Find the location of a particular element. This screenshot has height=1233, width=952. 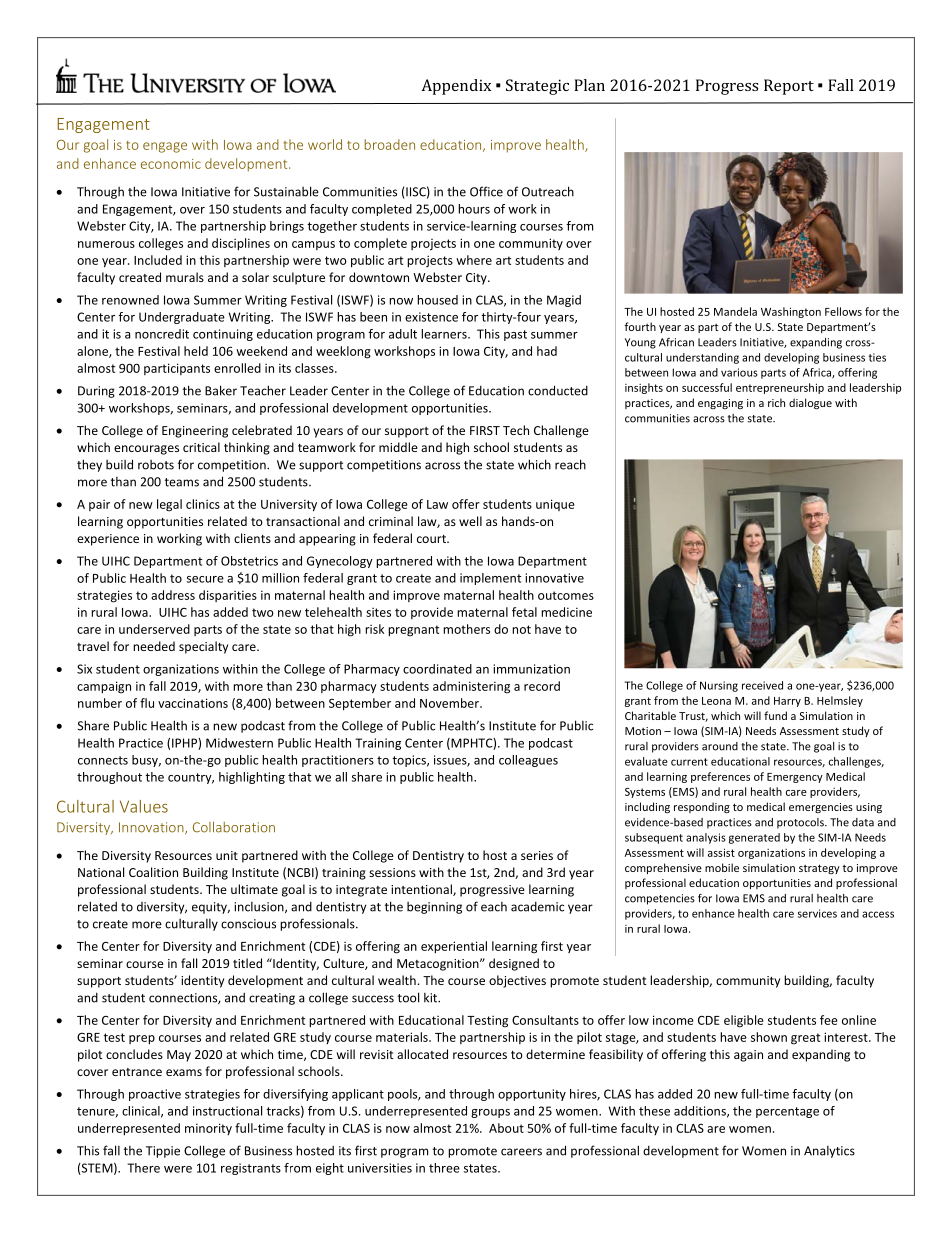

Office is located at coordinates (486, 191).
